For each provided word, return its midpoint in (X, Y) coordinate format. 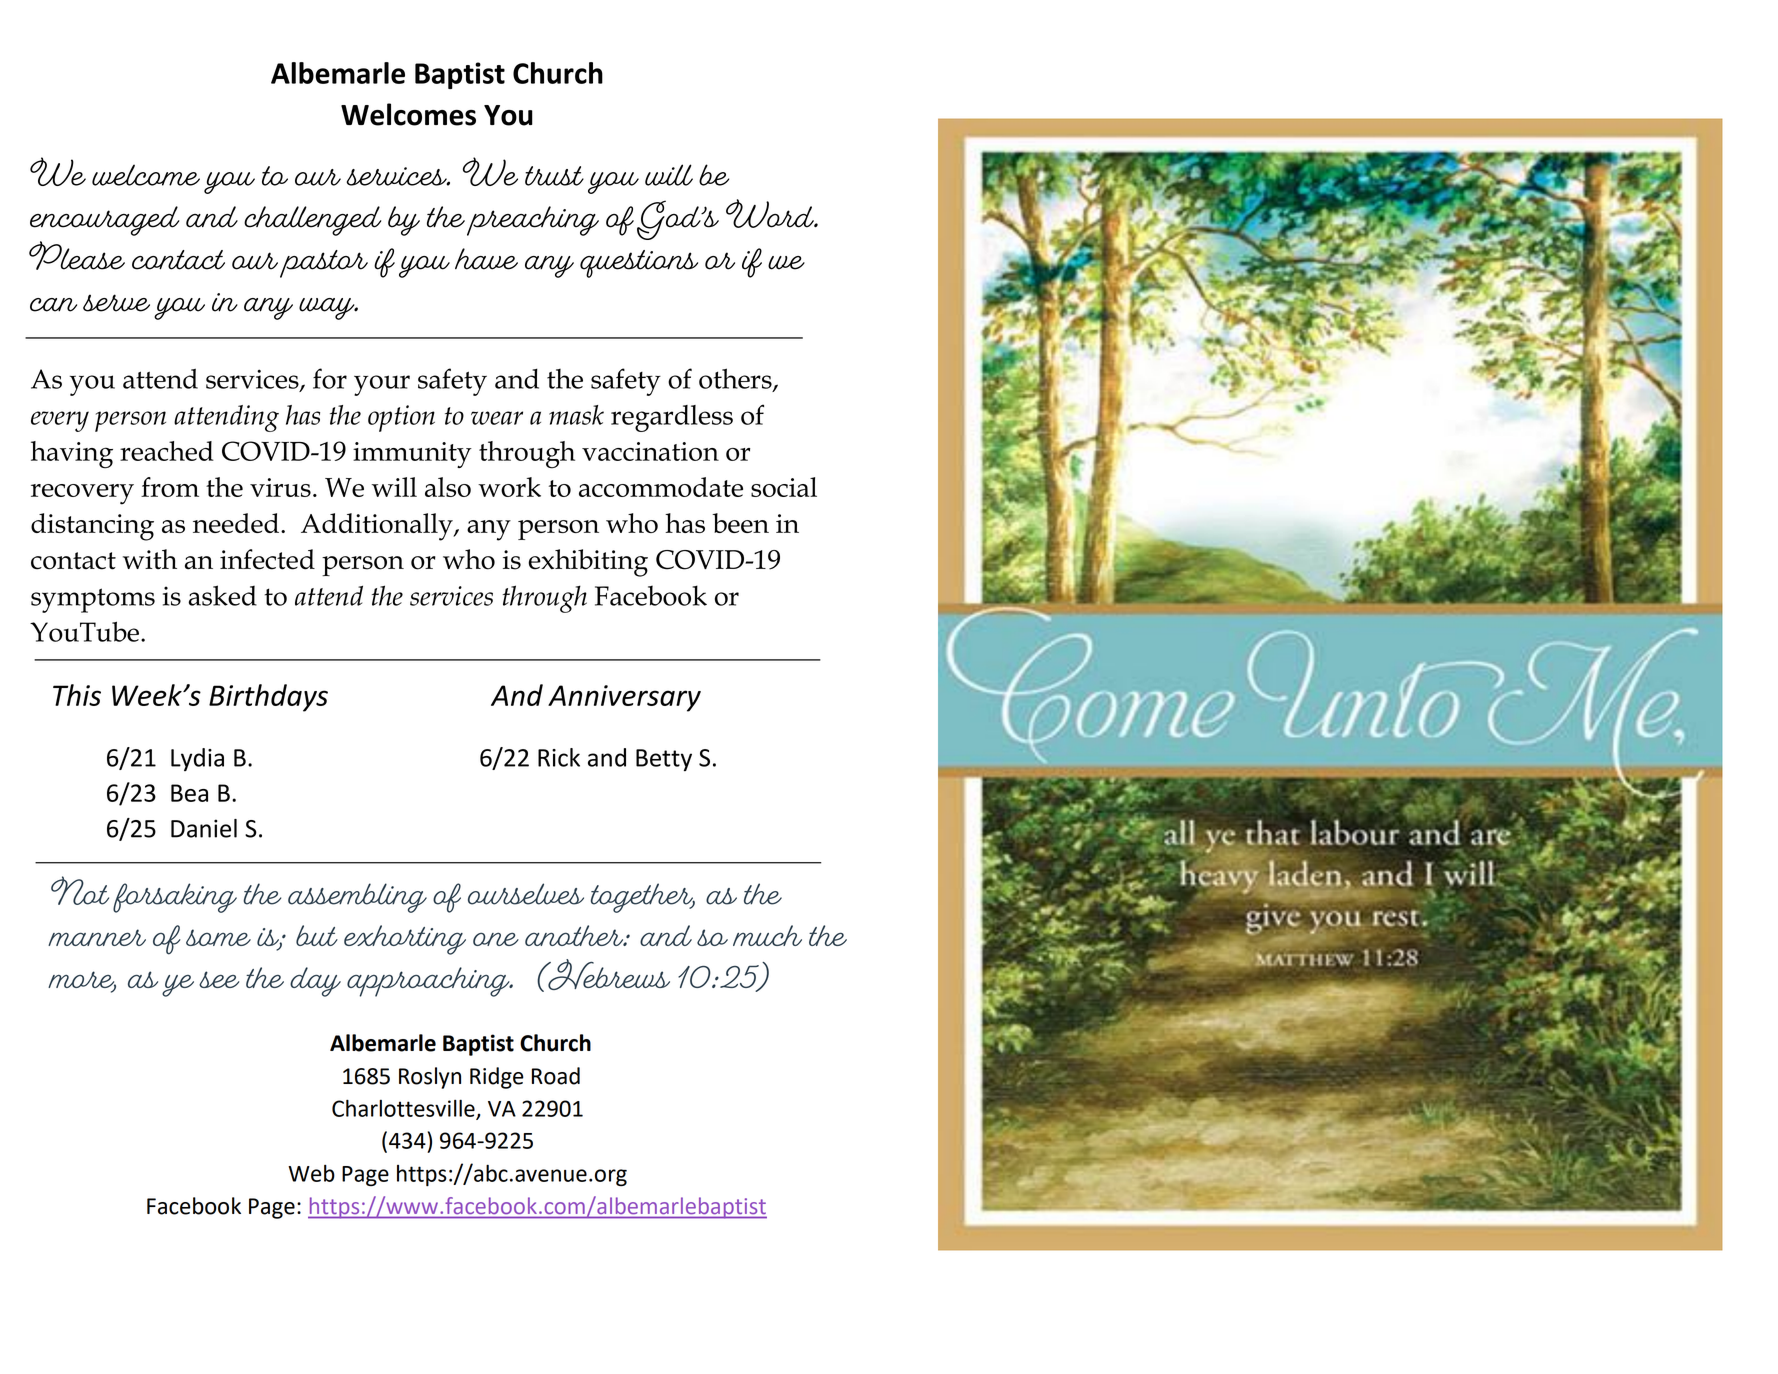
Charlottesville (404, 1109)
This (77, 695)
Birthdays (268, 698)
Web (311, 1173)
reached (167, 451)
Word (771, 213)
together (643, 898)
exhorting (405, 940)
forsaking (175, 898)
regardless (672, 418)
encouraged (104, 221)
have (486, 259)
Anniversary (624, 698)
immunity (412, 455)
